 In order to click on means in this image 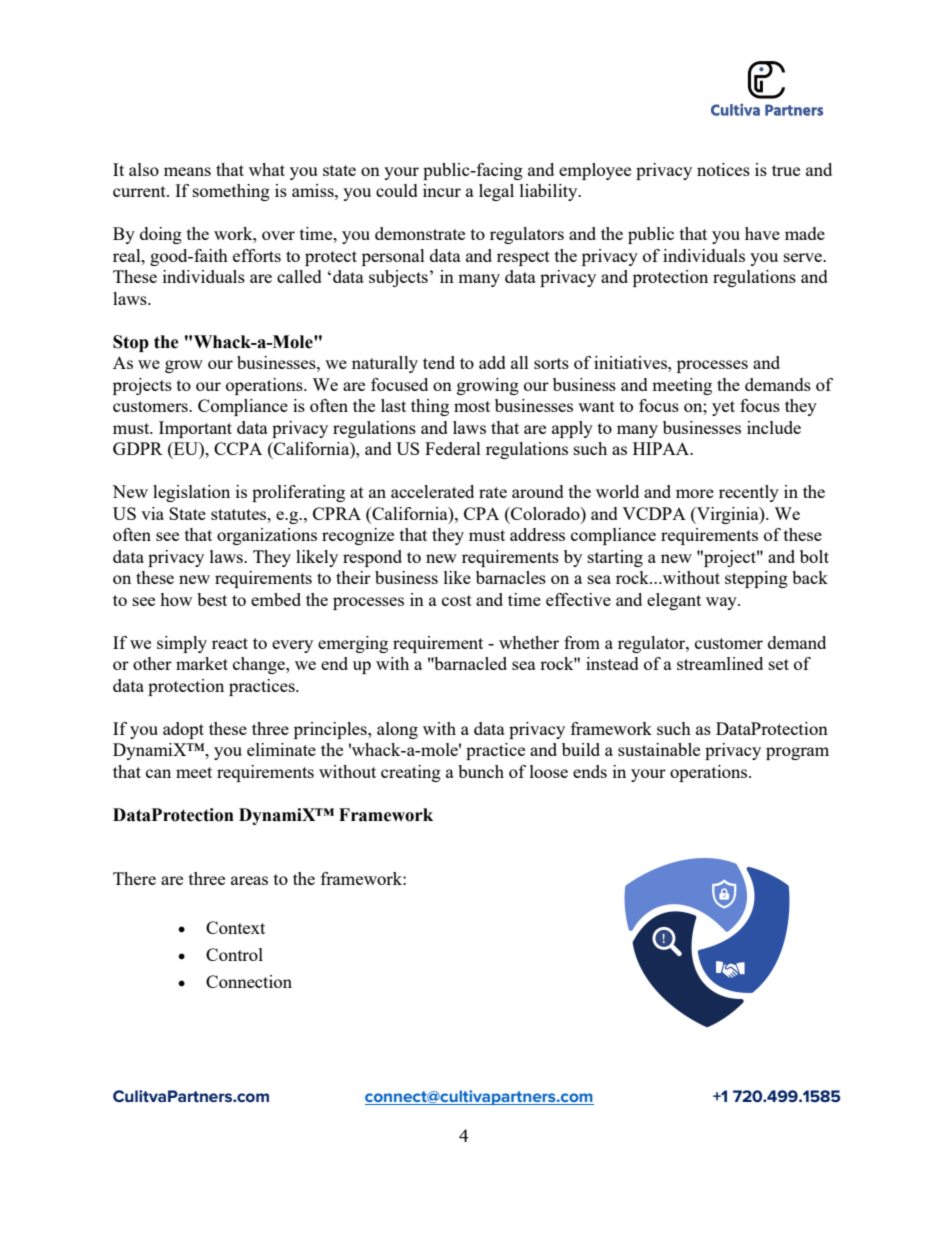, I will do `click(187, 171)`.
